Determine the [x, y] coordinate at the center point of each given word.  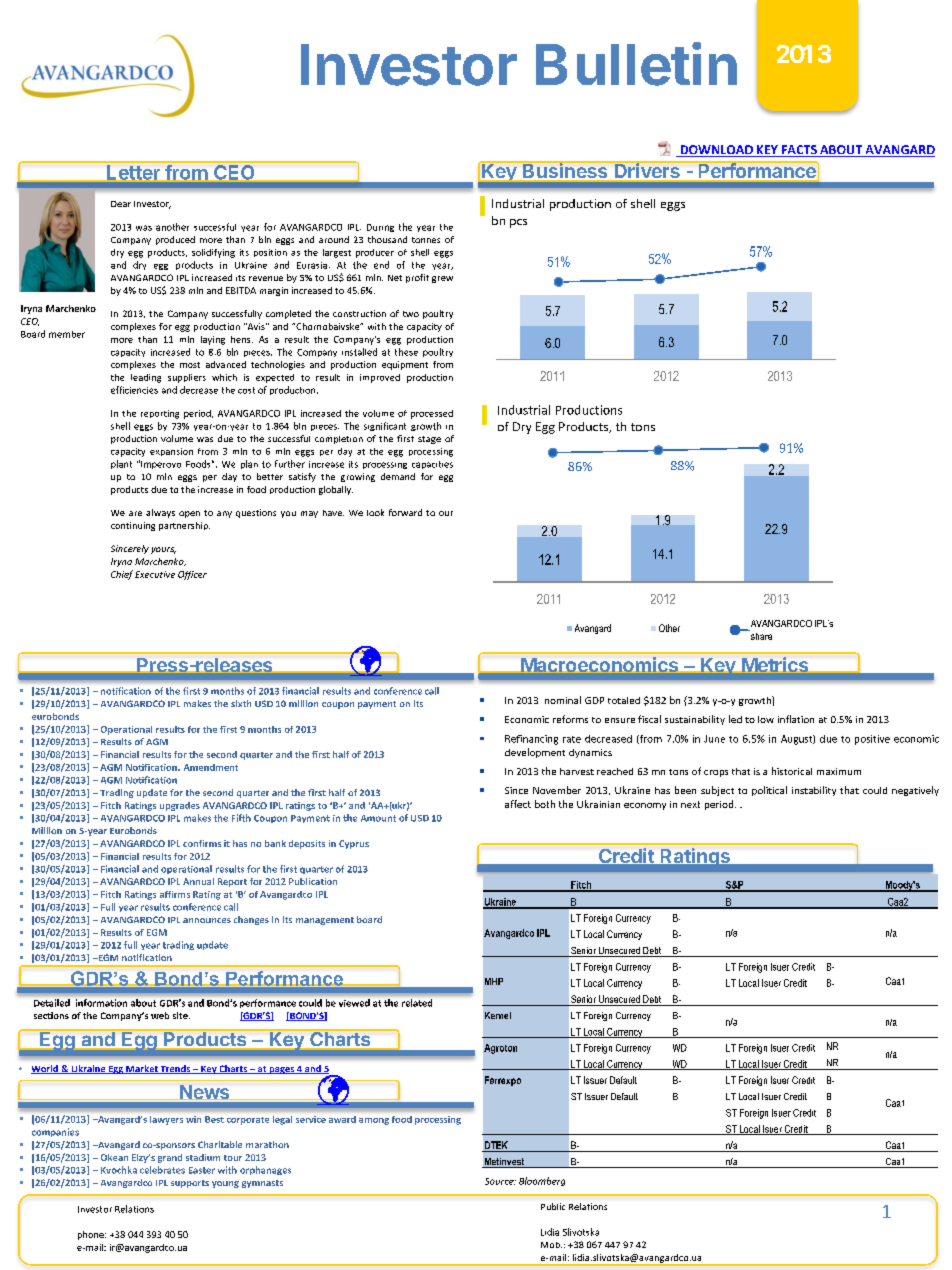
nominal [563, 700]
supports [190, 1184]
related [417, 1003]
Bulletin [636, 64]
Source [500, 1181]
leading [146, 378]
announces [207, 920]
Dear [121, 204]
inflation [796, 719]
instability [814, 791]
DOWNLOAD [716, 151]
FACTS [799, 151]
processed [432, 414]
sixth [241, 703]
